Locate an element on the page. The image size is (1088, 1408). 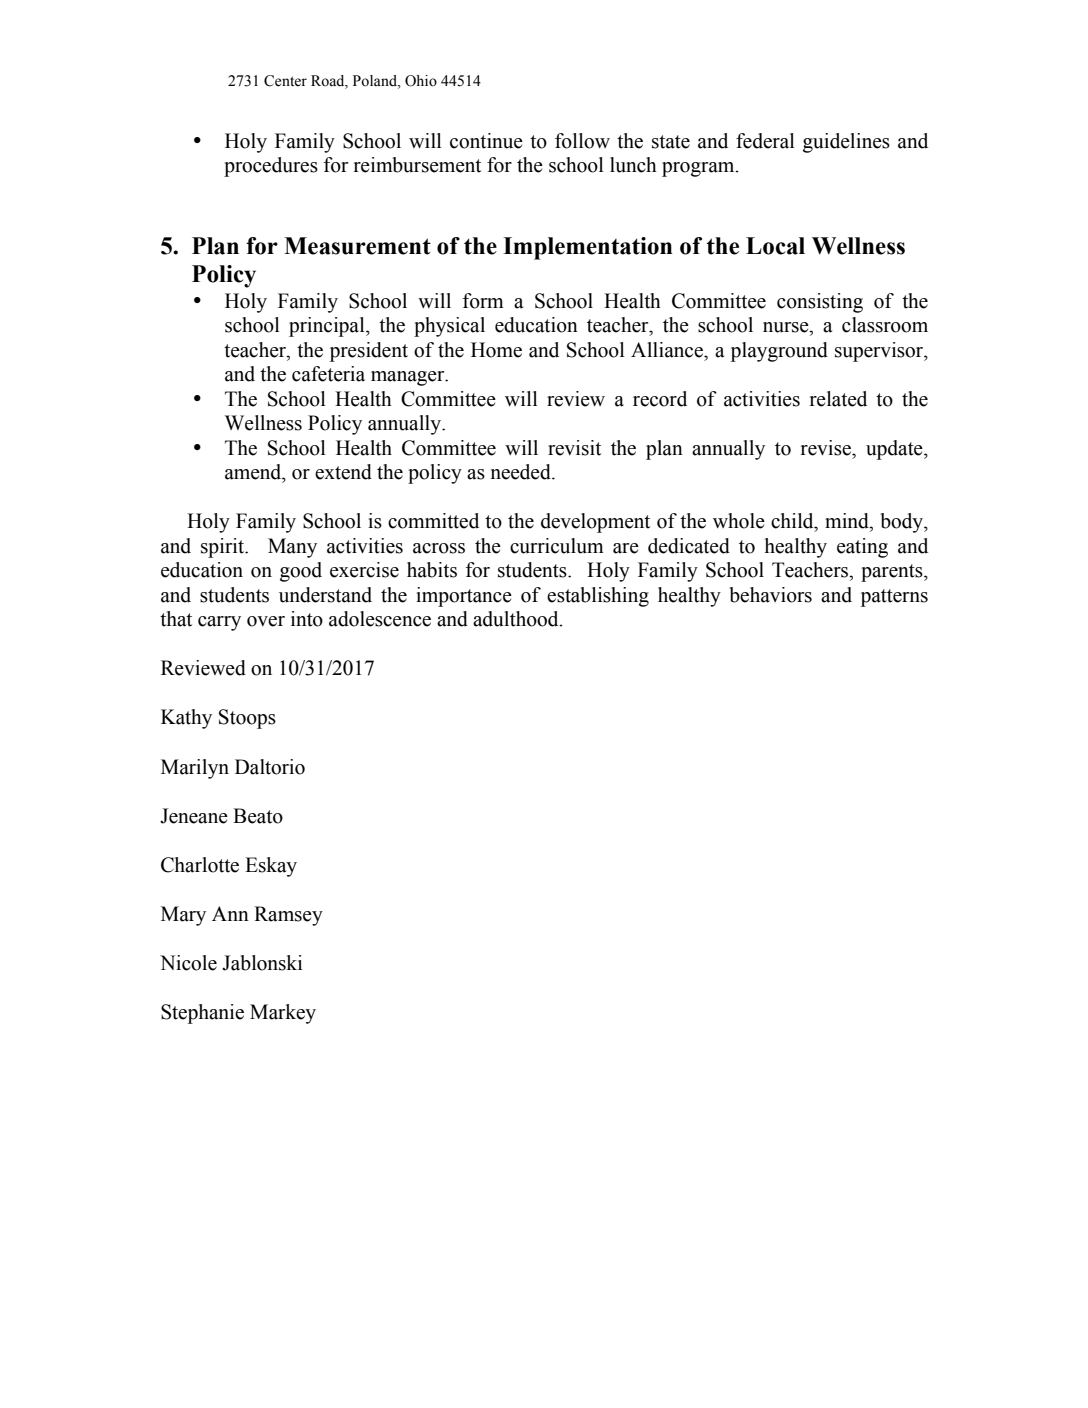
Ramsey is located at coordinates (288, 916).
